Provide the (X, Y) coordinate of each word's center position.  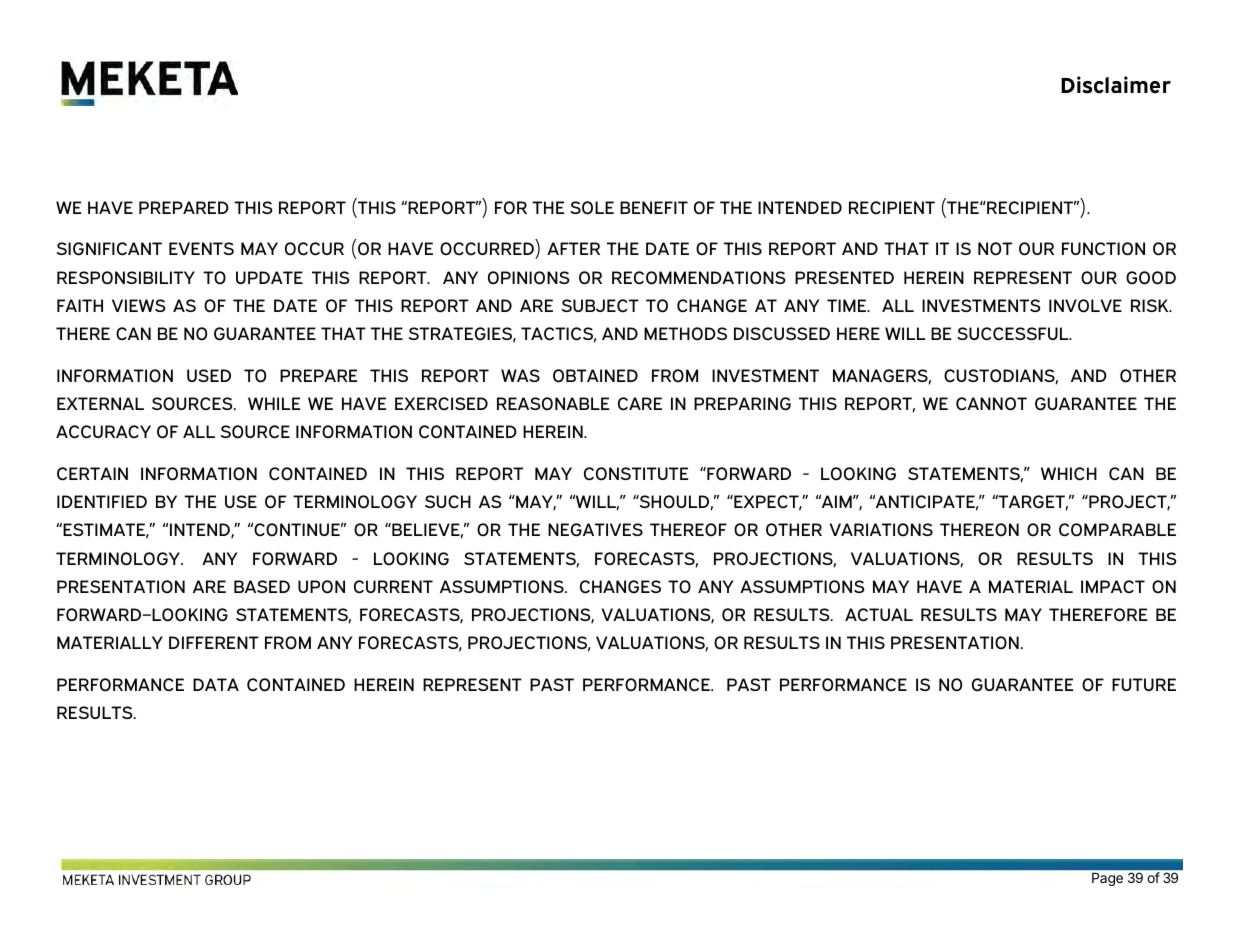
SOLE (592, 208)
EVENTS (201, 248)
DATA (216, 684)
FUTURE (1144, 684)
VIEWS (138, 305)
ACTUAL (879, 615)
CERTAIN (92, 474)
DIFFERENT (214, 642)
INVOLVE (1085, 306)
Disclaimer (1116, 85)
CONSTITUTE (636, 474)
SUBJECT (600, 306)
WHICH (1069, 474)
